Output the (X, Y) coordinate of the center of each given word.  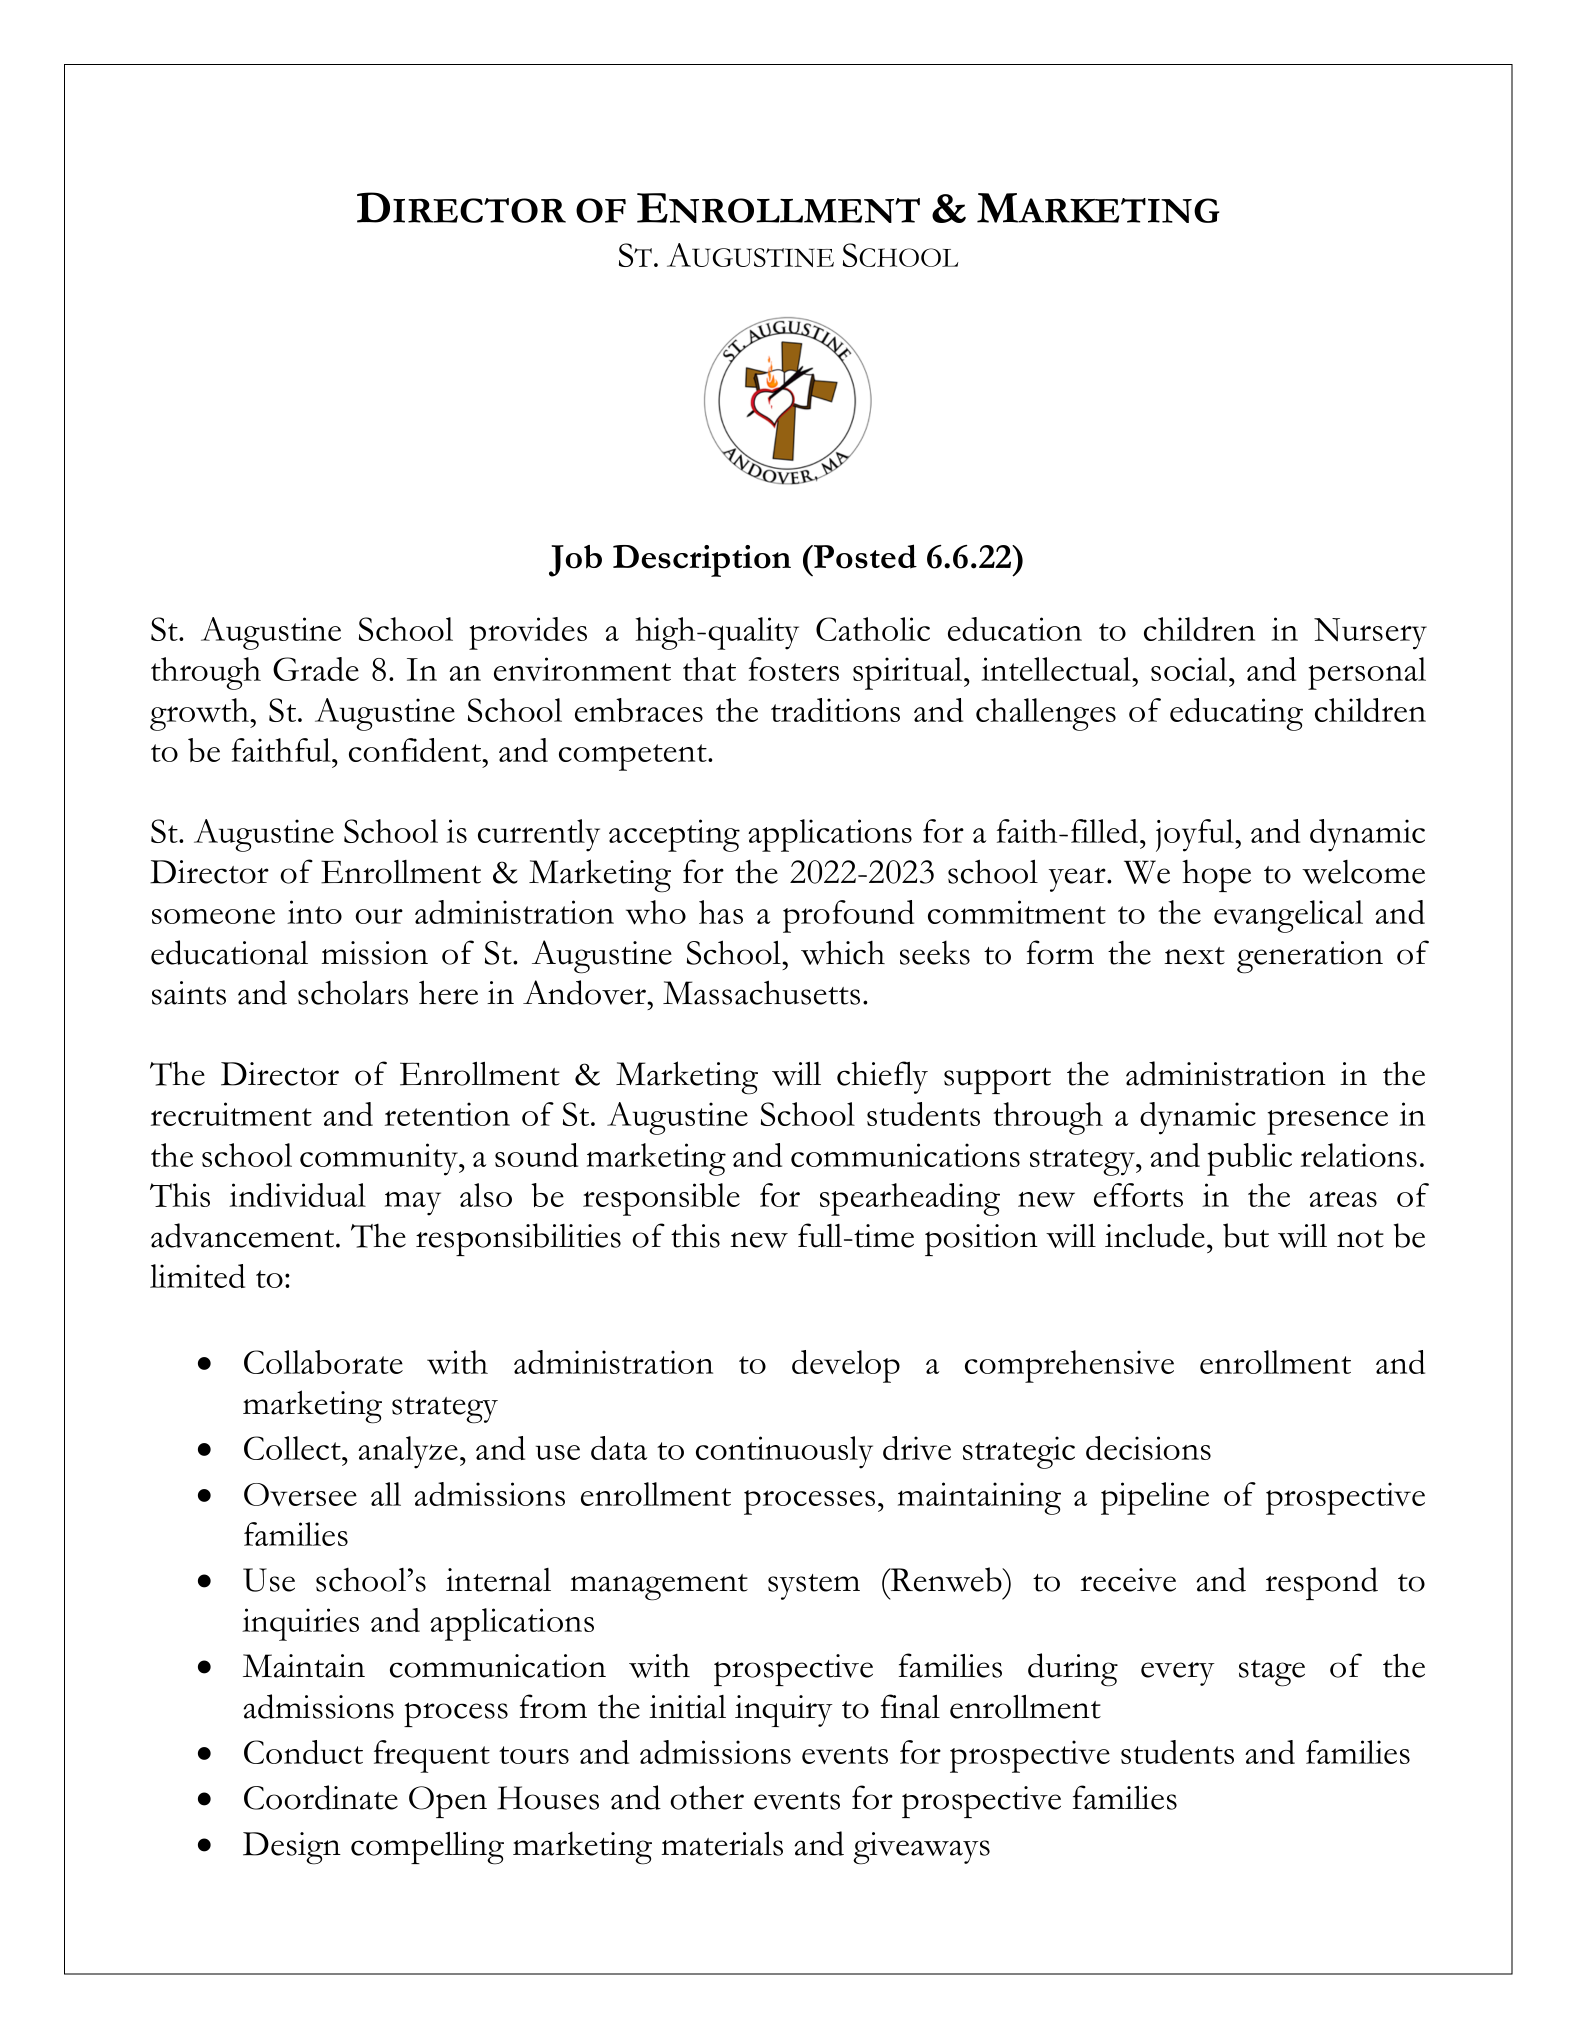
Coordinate (321, 1797)
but (1246, 1235)
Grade (316, 669)
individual (297, 1195)
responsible (661, 1199)
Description (702, 561)
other (707, 1797)
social (1190, 669)
